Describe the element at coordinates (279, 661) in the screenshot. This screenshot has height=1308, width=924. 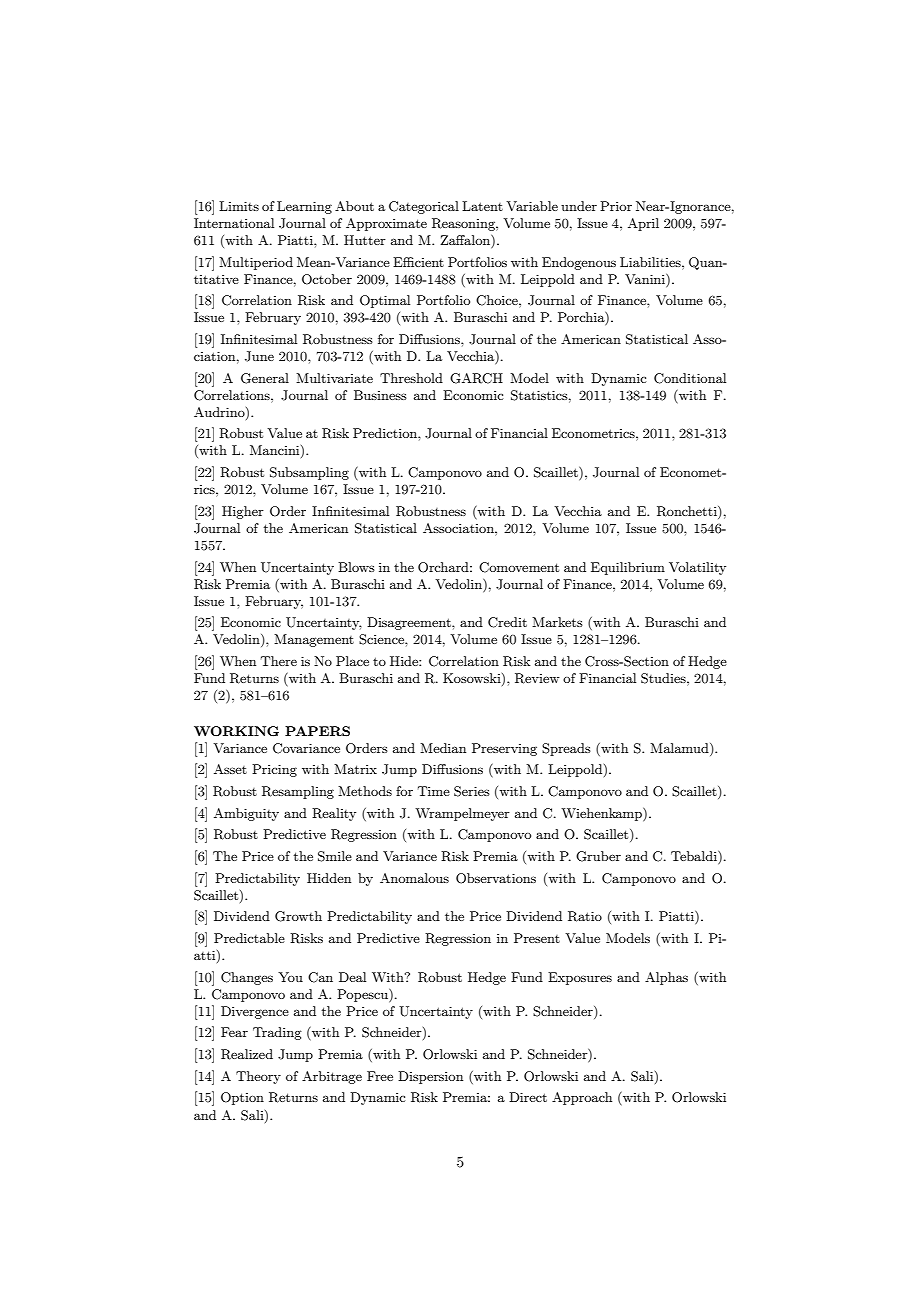
I see `There` at that location.
